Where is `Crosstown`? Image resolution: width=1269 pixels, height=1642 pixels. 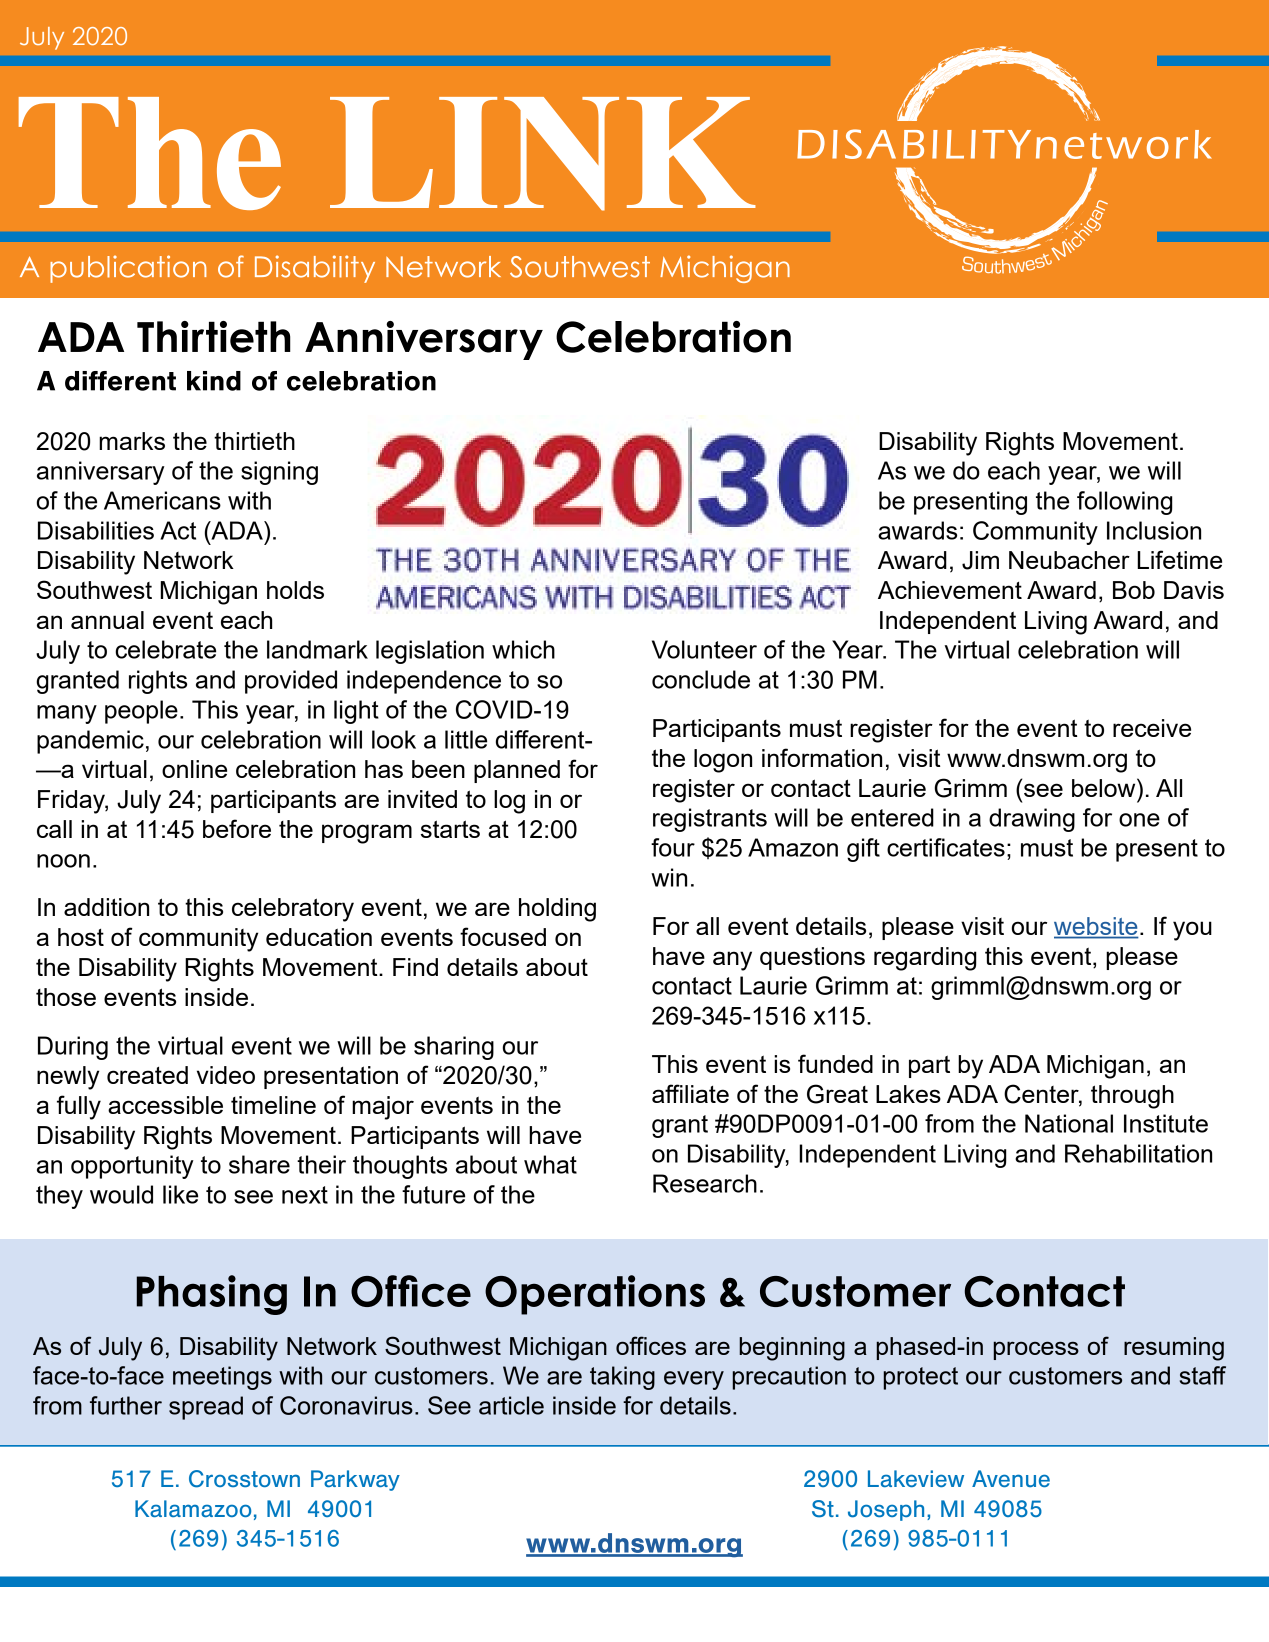
Crosstown is located at coordinates (244, 1479).
